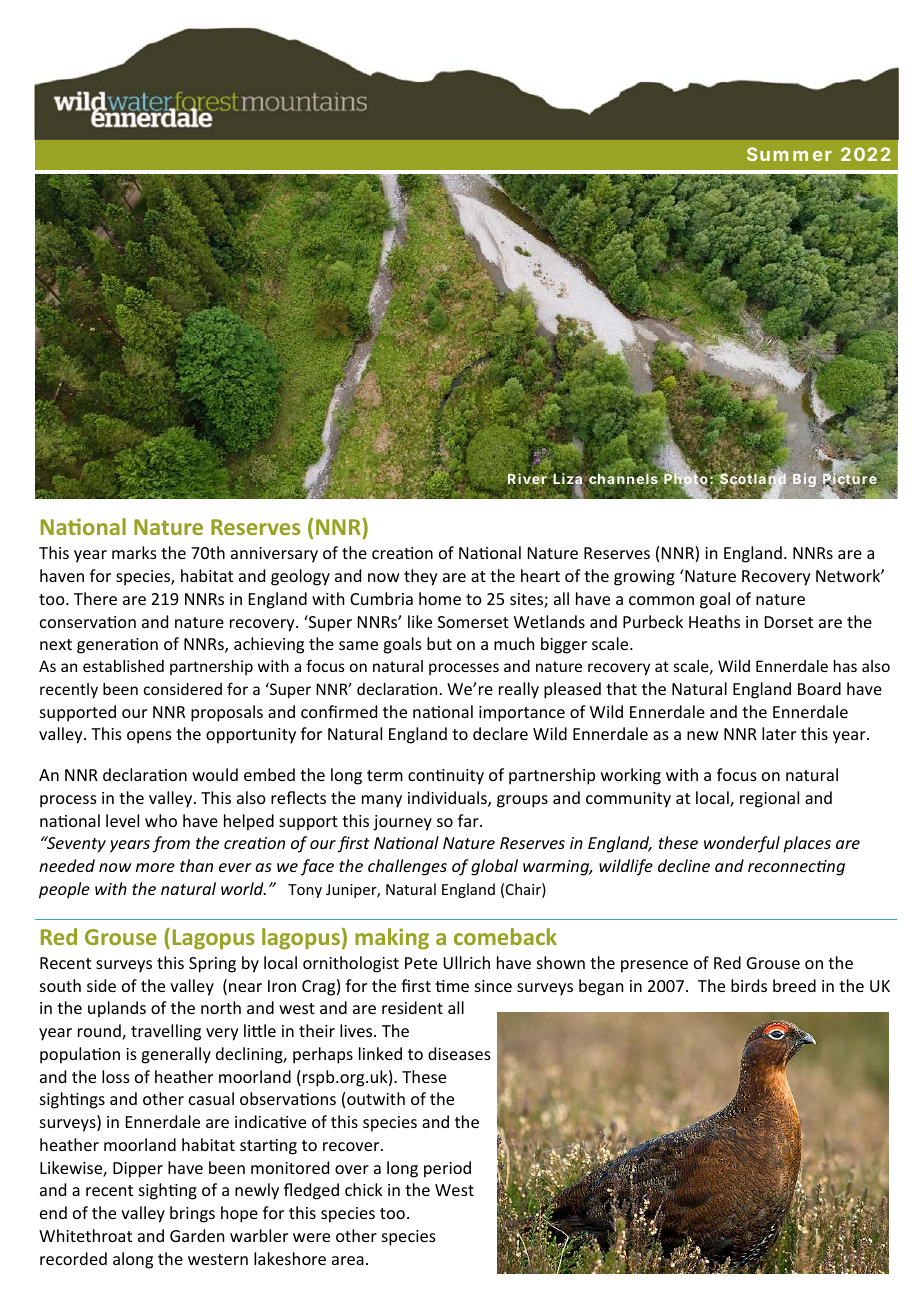 The height and width of the screenshot is (1308, 924). Describe the element at coordinates (749, 985) in the screenshot. I see `birds` at that location.
